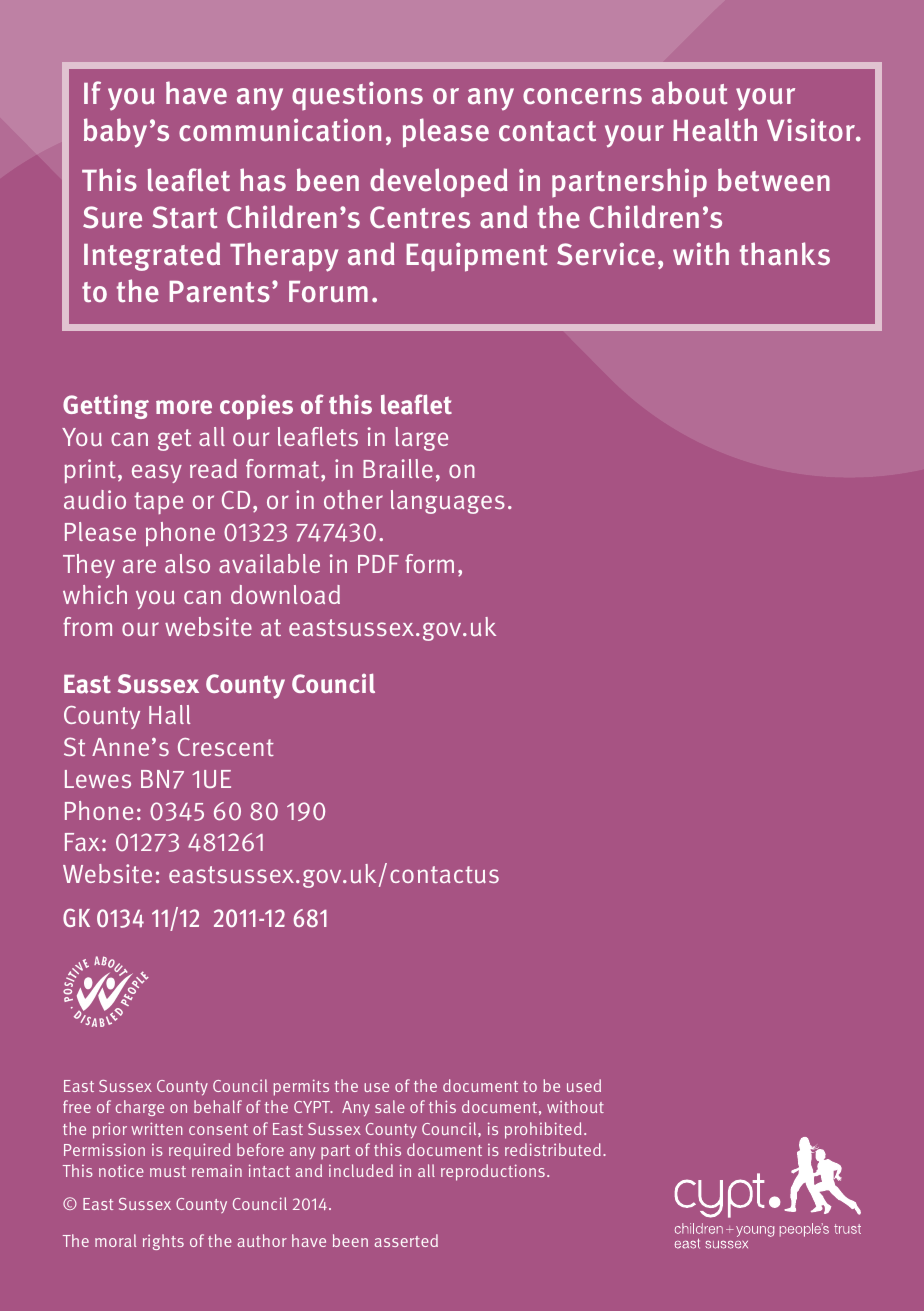 The height and width of the document is (1311, 924). Describe the element at coordinates (543, 1130) in the document. I see `prohibited` at that location.
